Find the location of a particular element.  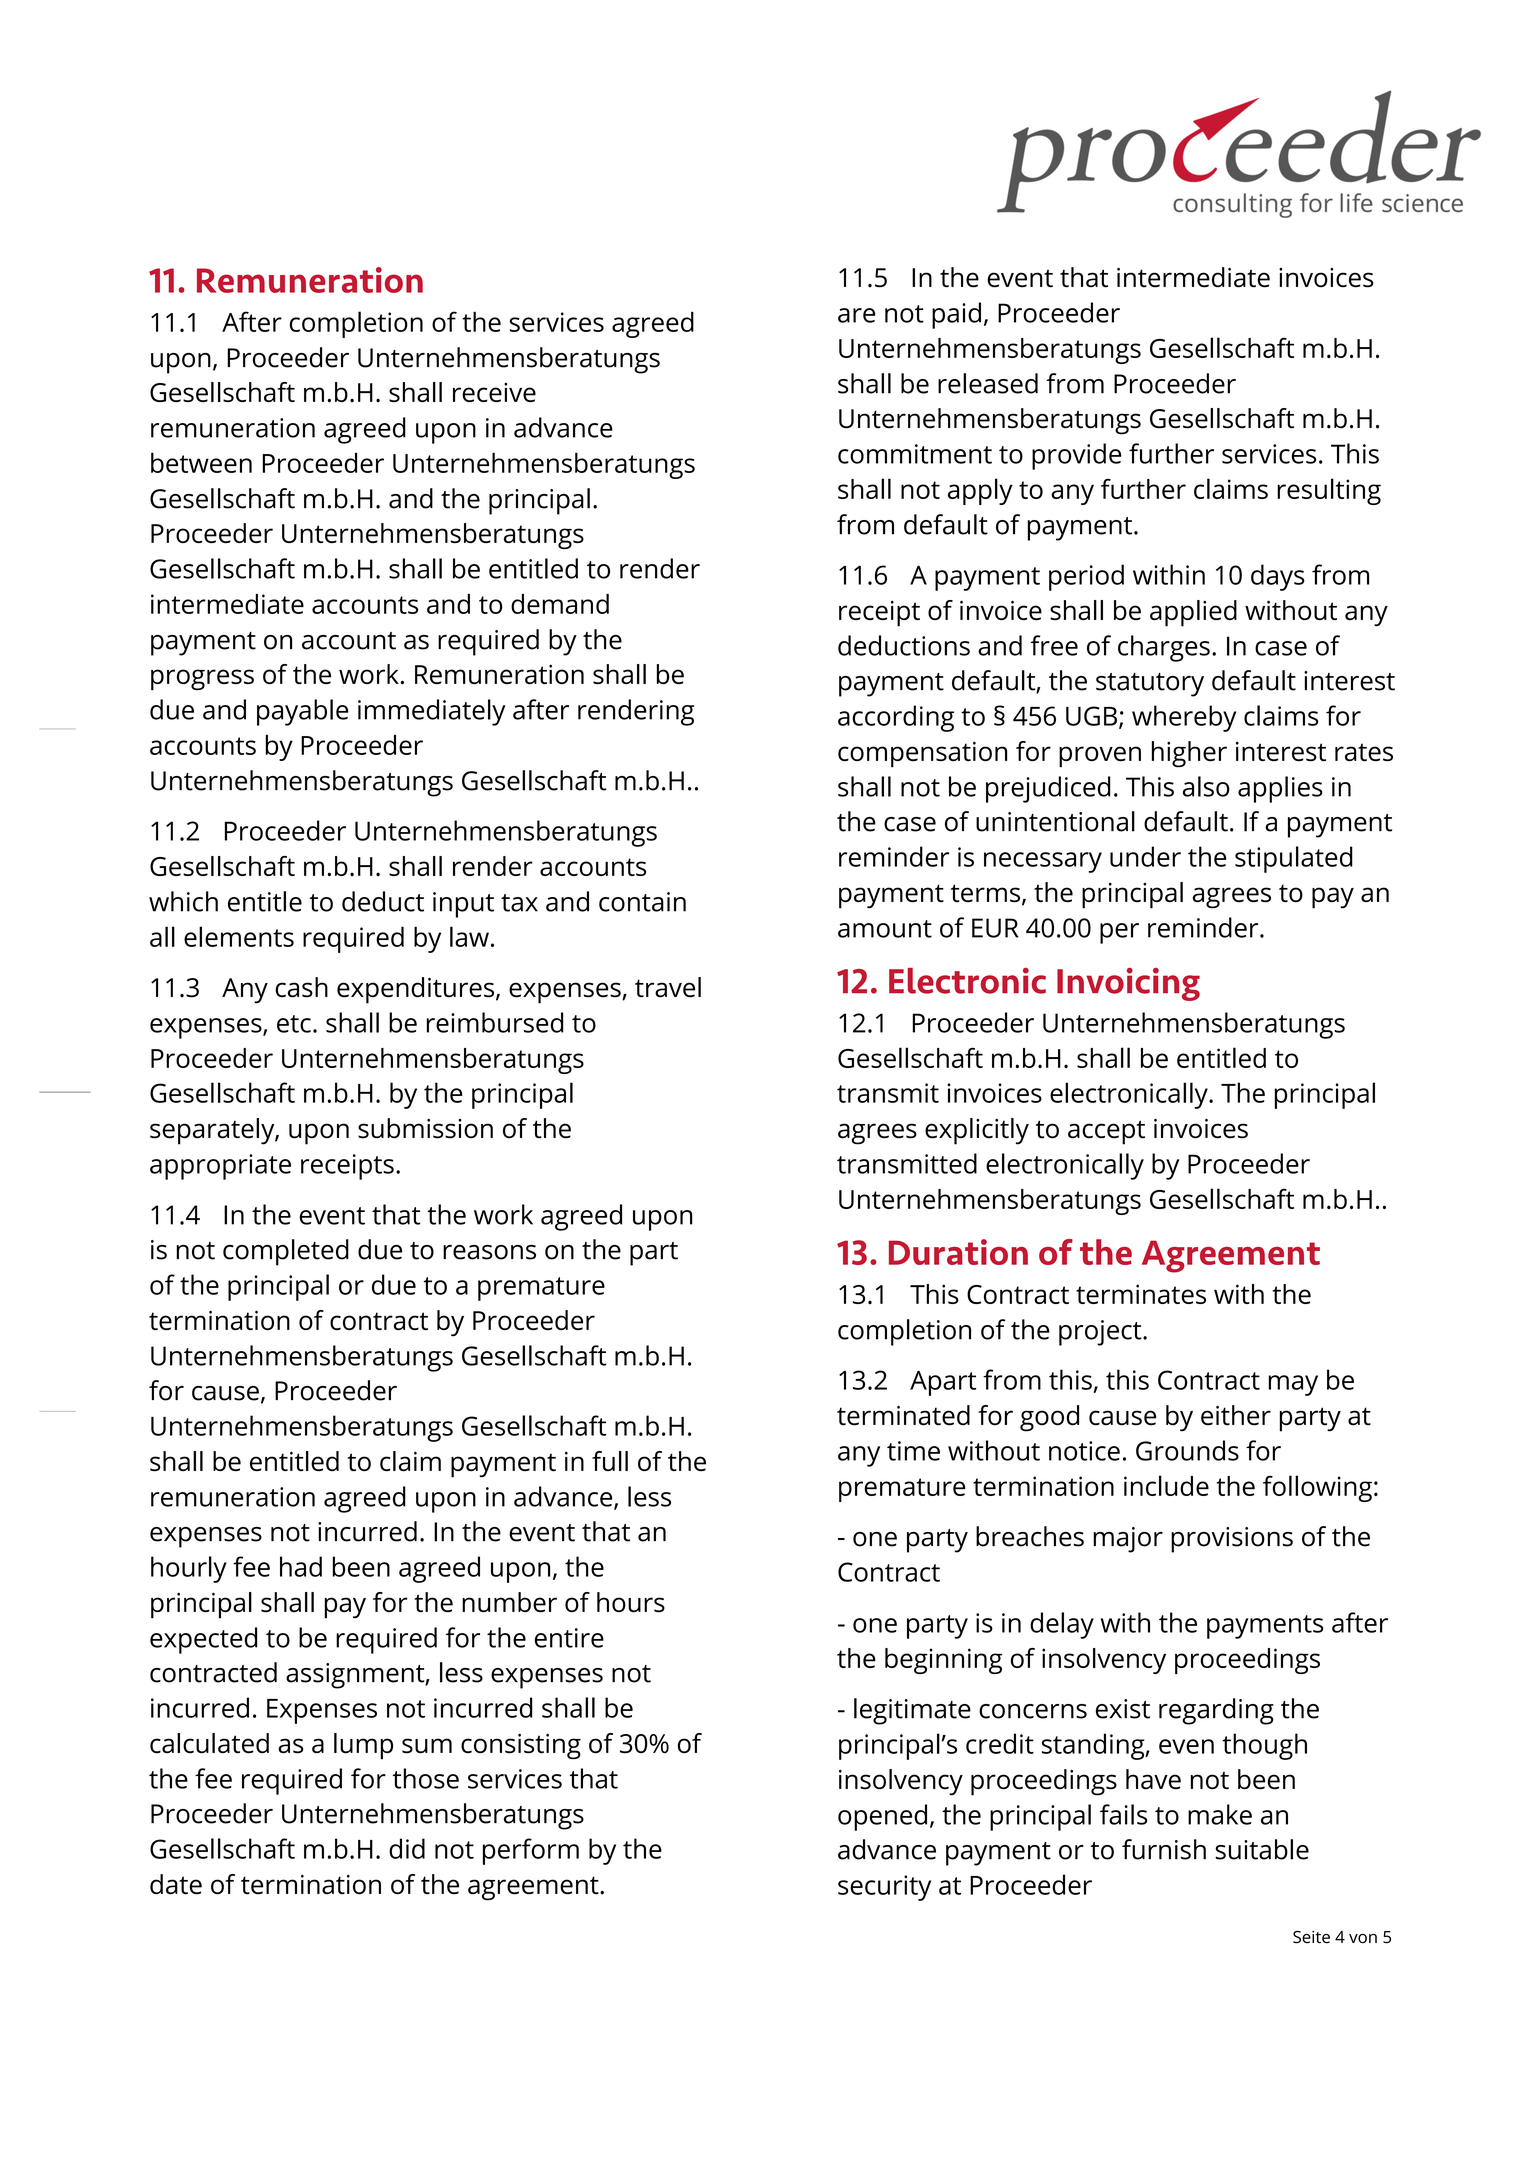

did is located at coordinates (407, 1848).
